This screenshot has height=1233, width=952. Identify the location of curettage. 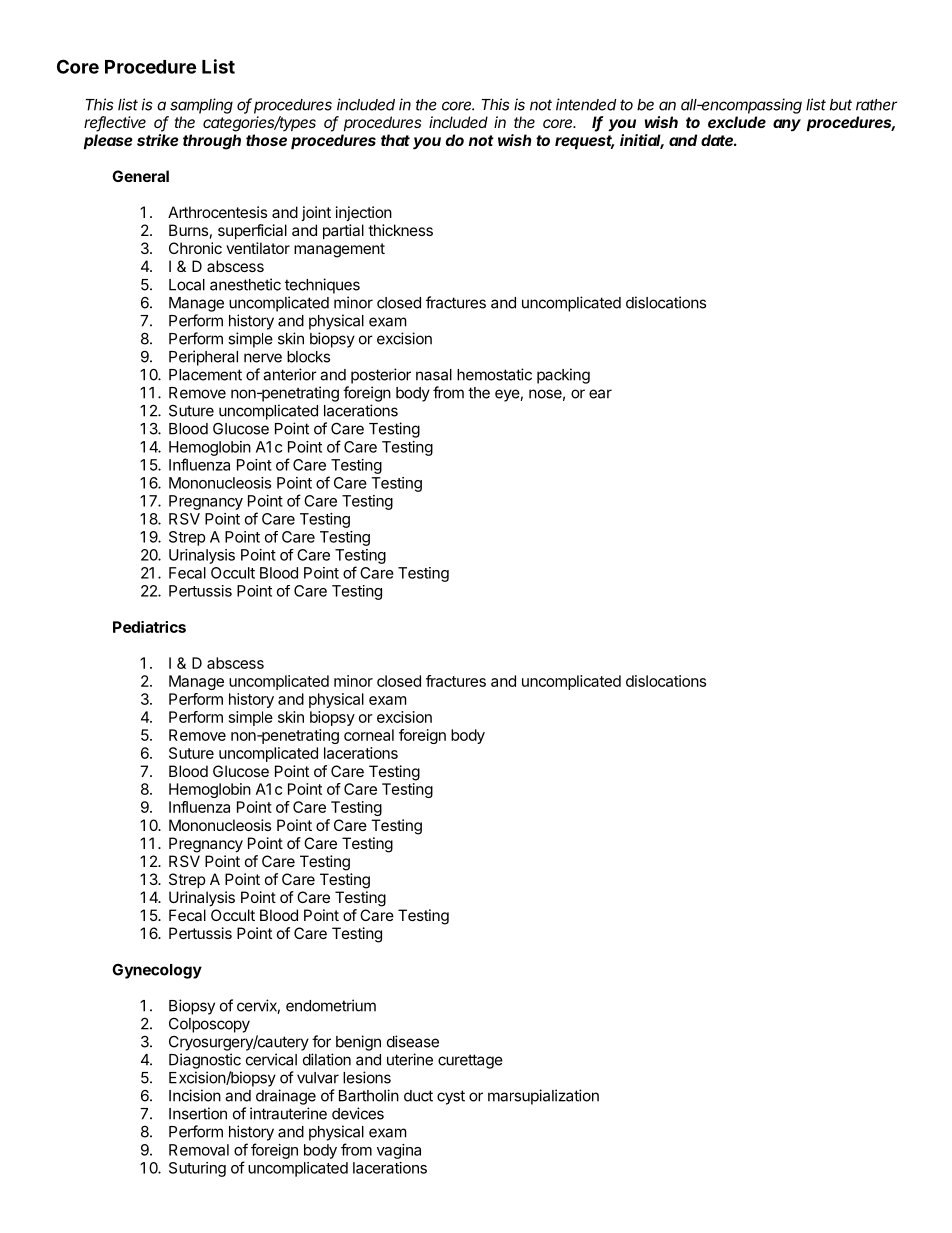
(470, 1061).
